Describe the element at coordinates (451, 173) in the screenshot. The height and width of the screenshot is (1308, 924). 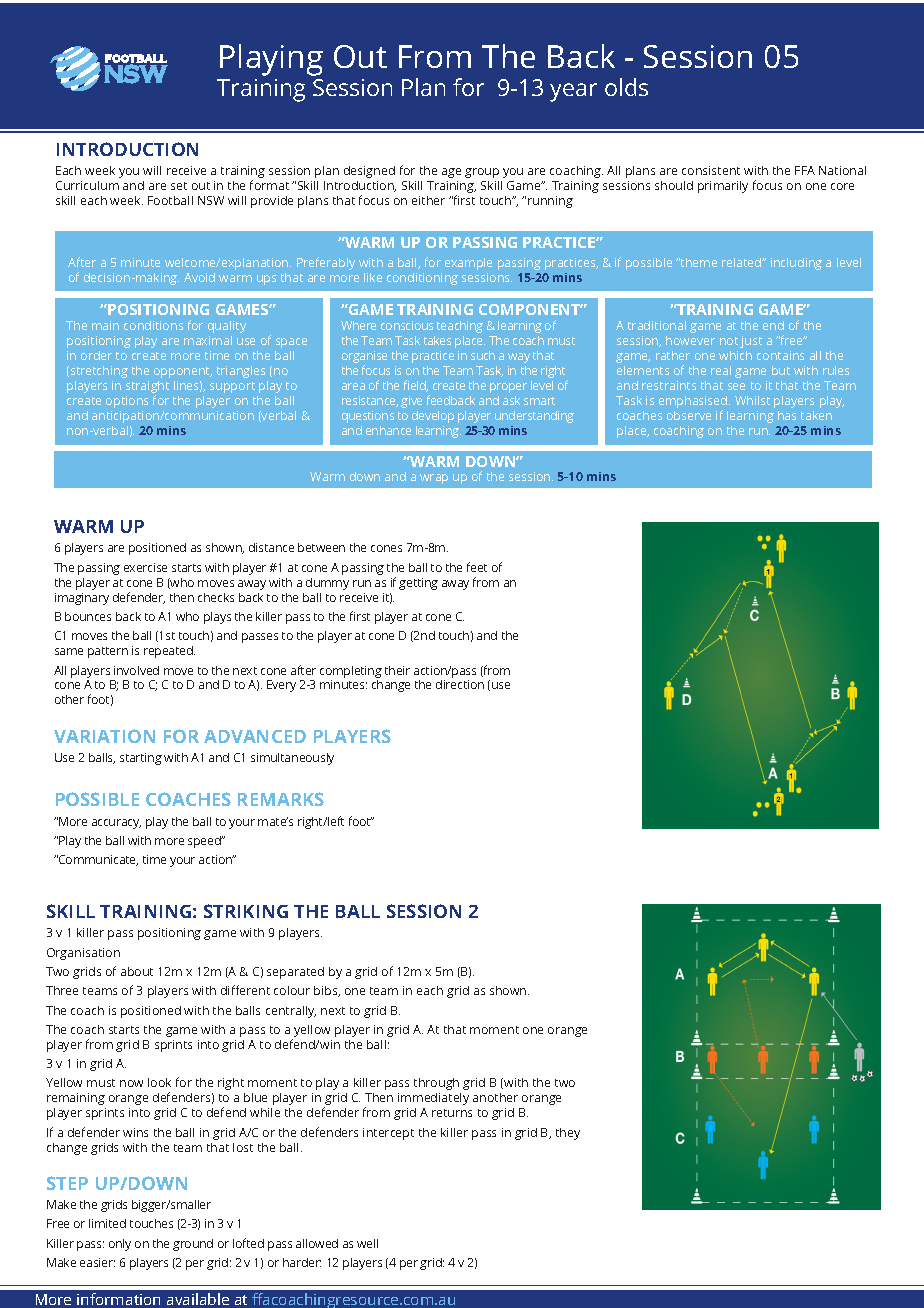
I see `age` at that location.
